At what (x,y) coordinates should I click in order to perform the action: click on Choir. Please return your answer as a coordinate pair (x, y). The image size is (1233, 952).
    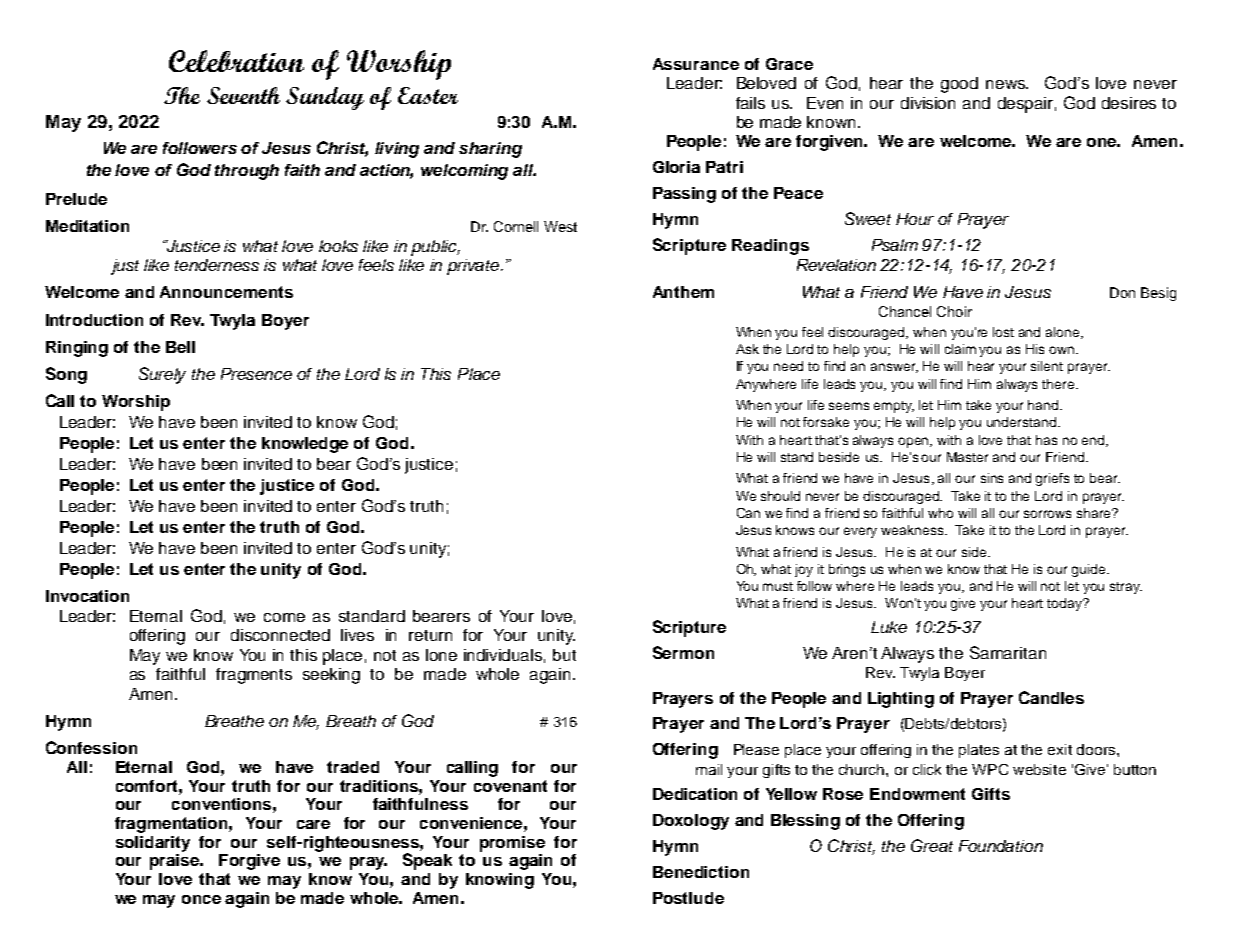
    Looking at the image, I should click on (954, 311).
